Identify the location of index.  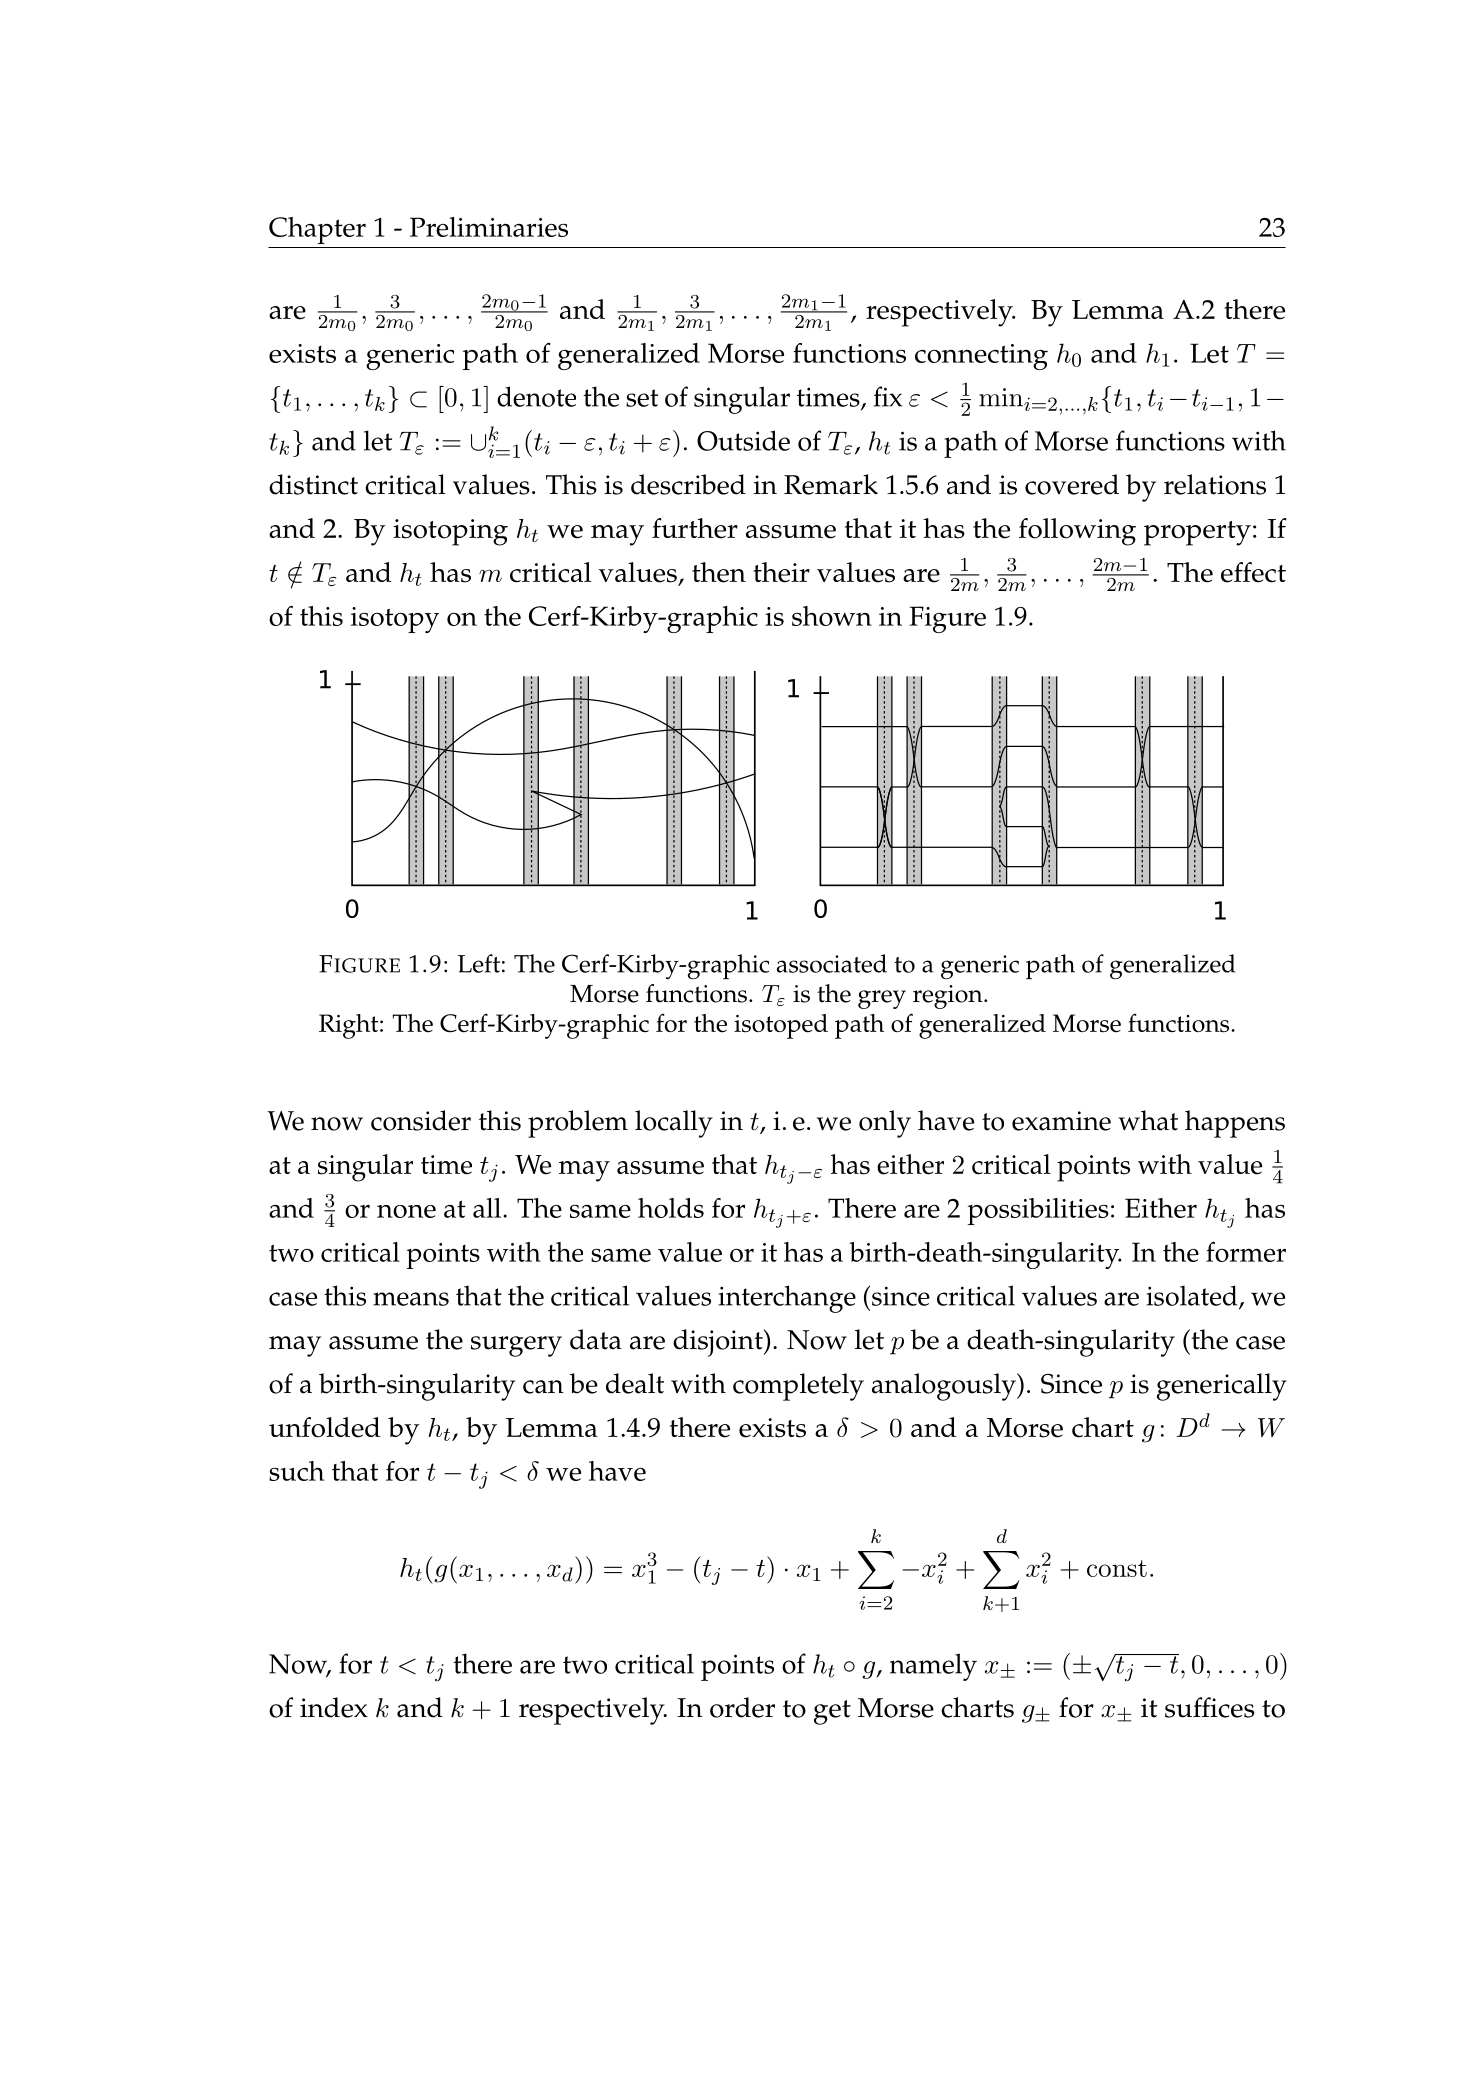
(334, 1707).
